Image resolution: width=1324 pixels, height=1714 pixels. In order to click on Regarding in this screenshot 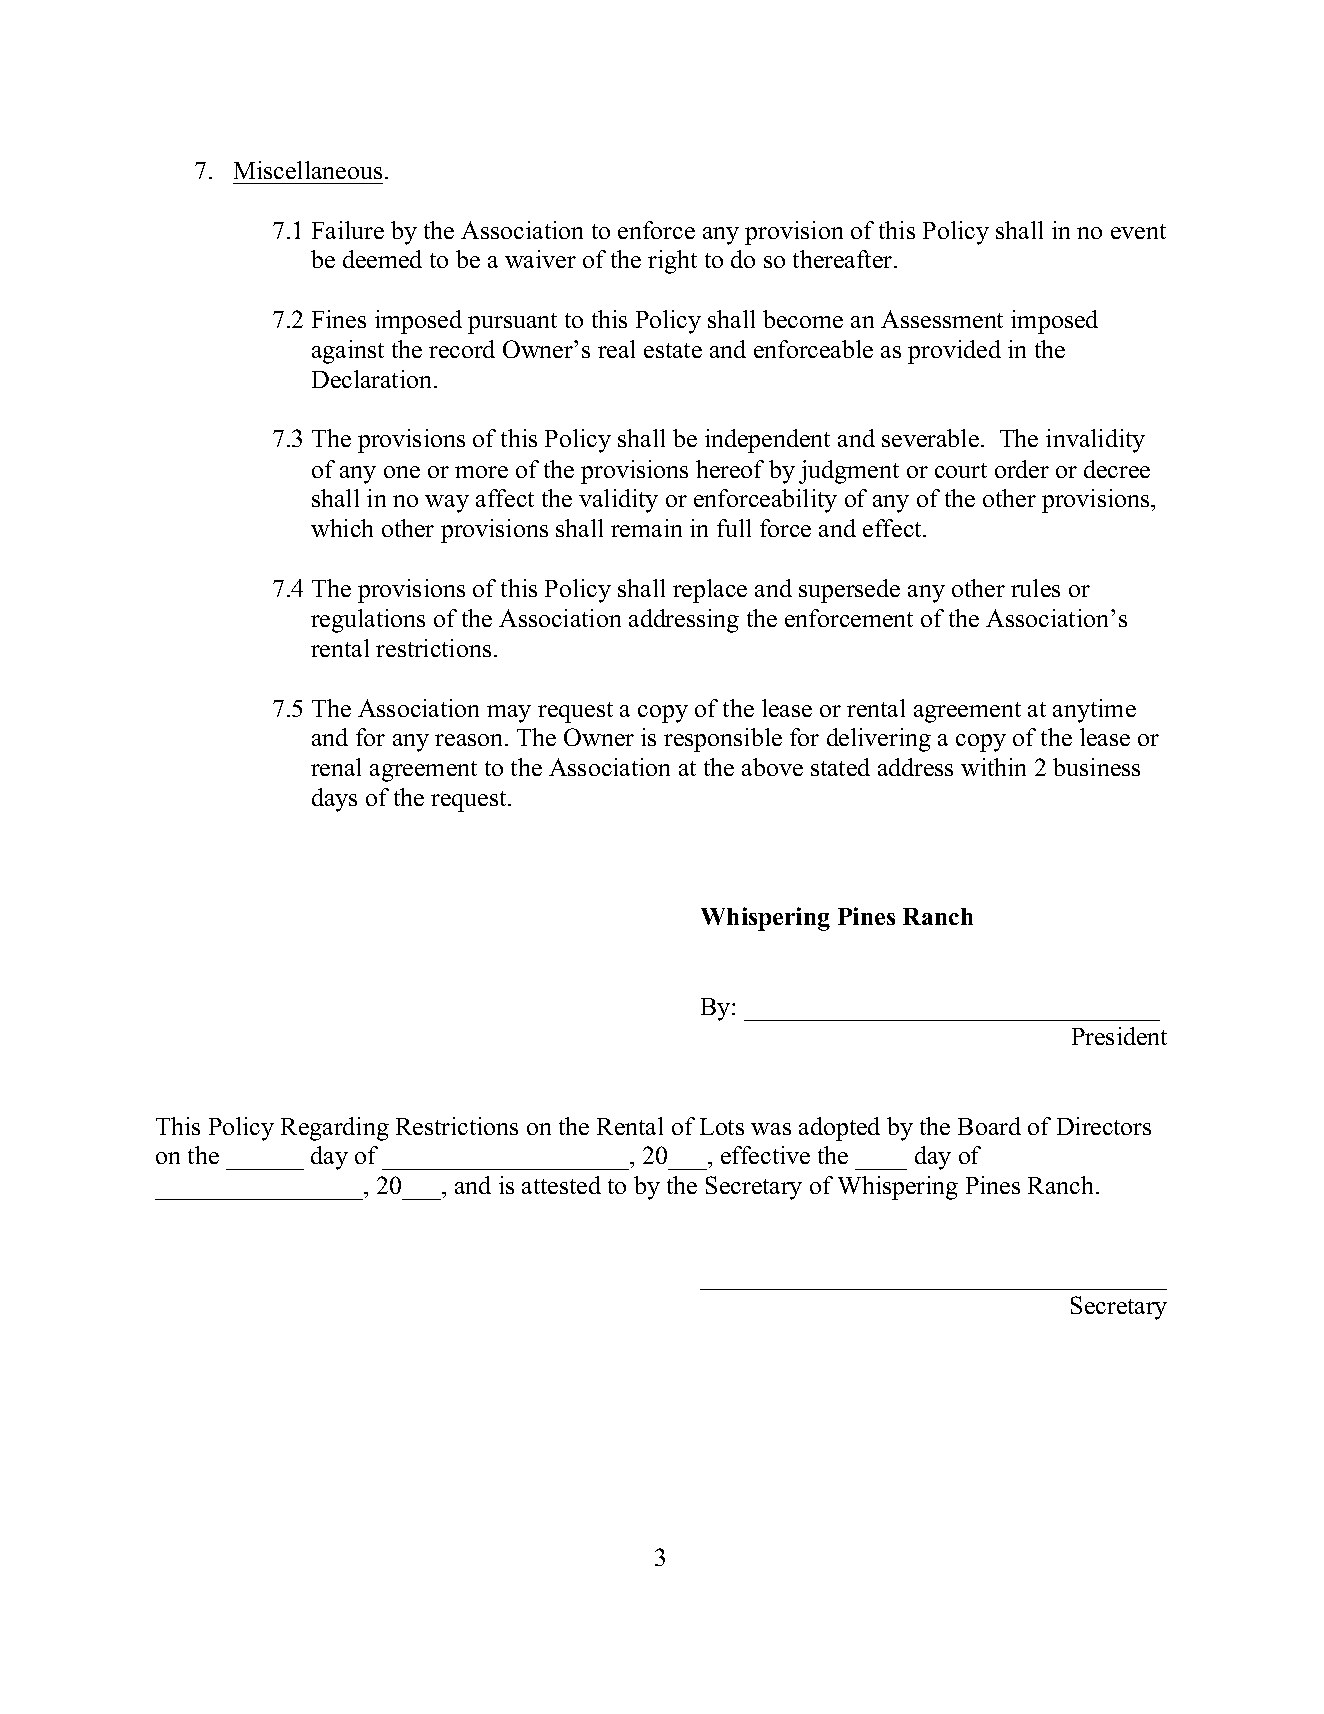, I will do `click(335, 1129)`.
